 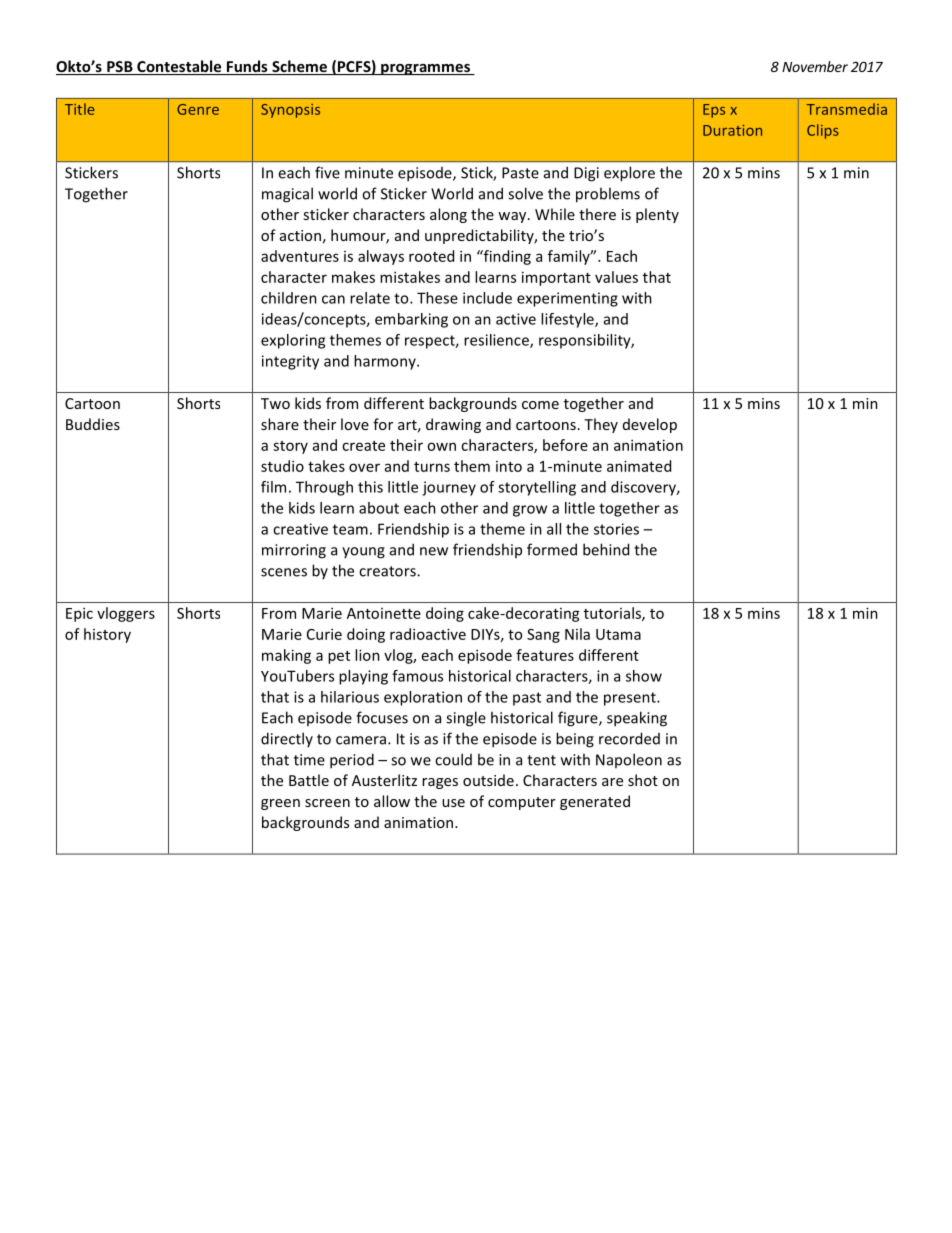 I want to click on Eps, so click(x=714, y=111).
